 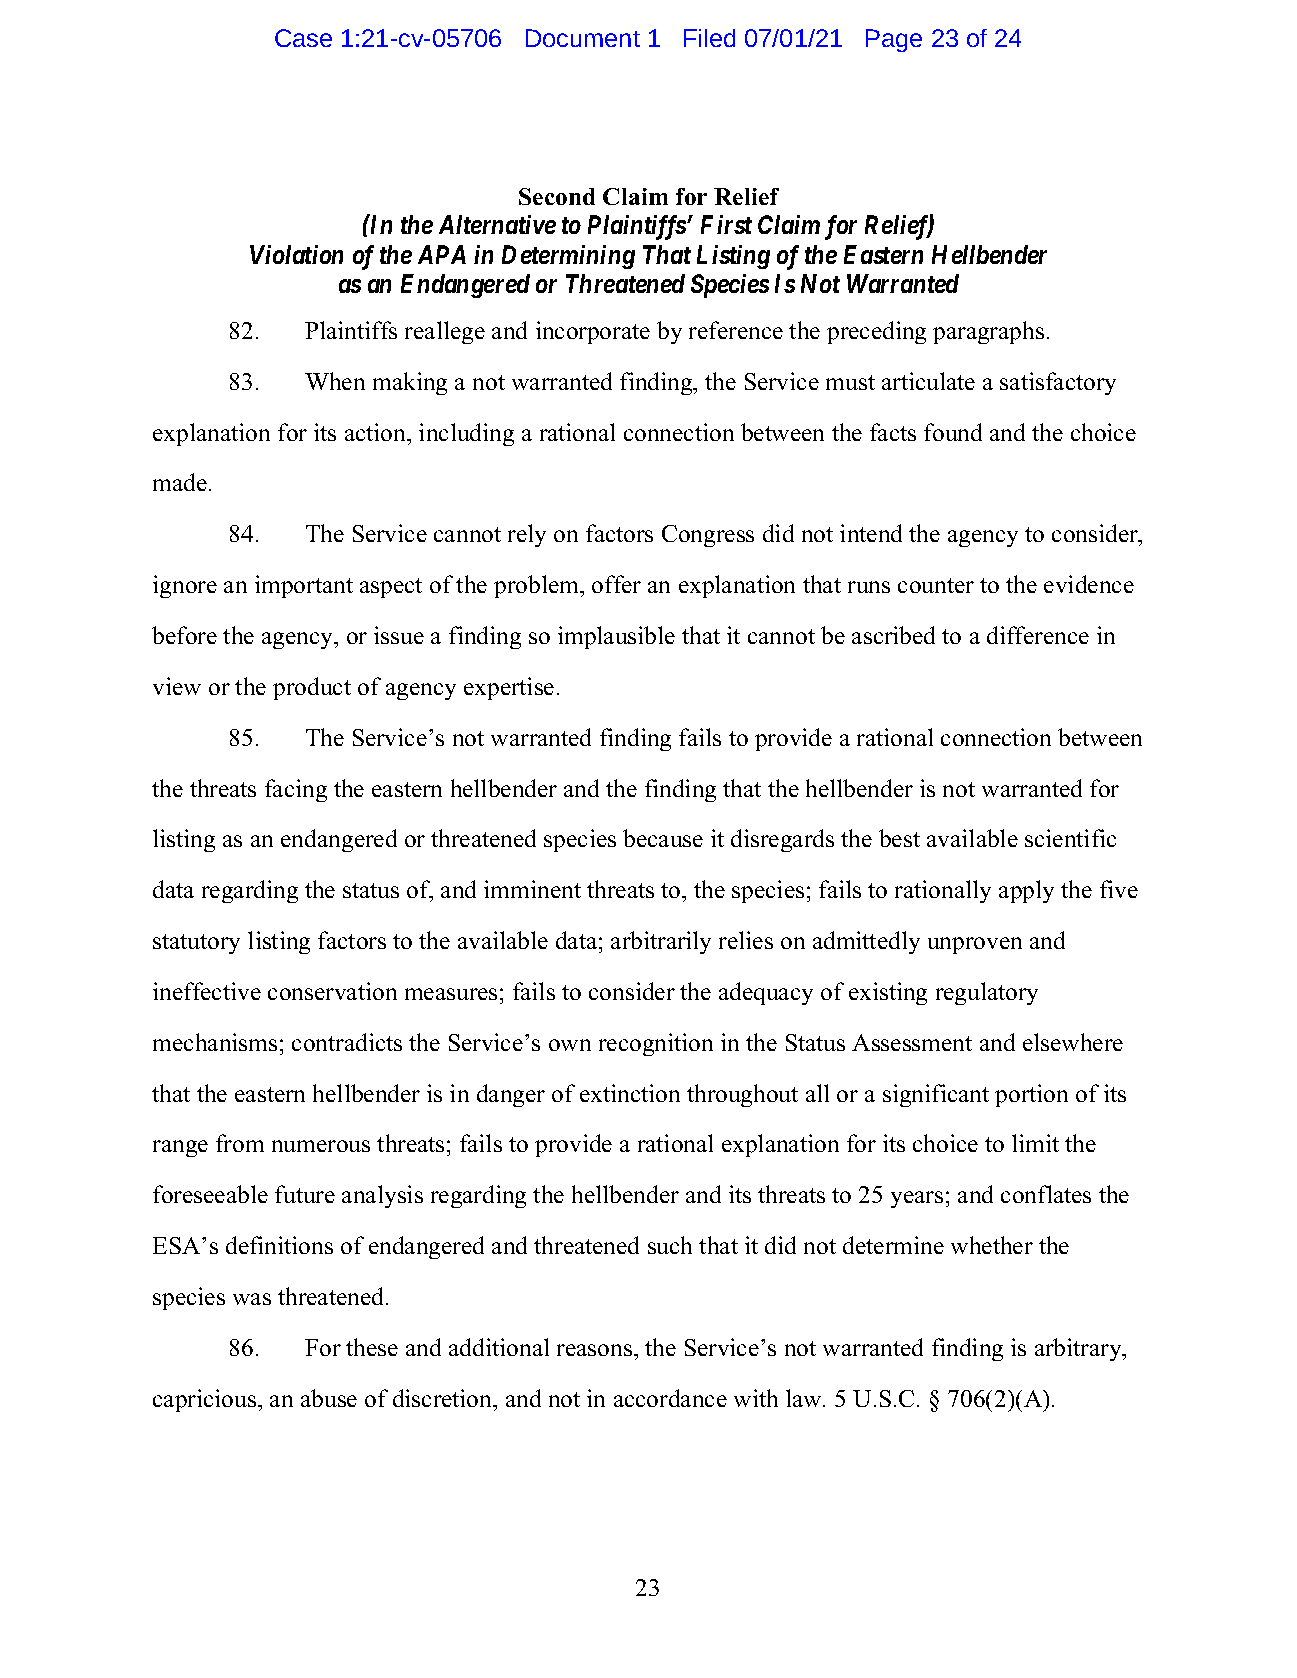 What do you see at coordinates (335, 381) in the page?
I see `When` at bounding box center [335, 381].
